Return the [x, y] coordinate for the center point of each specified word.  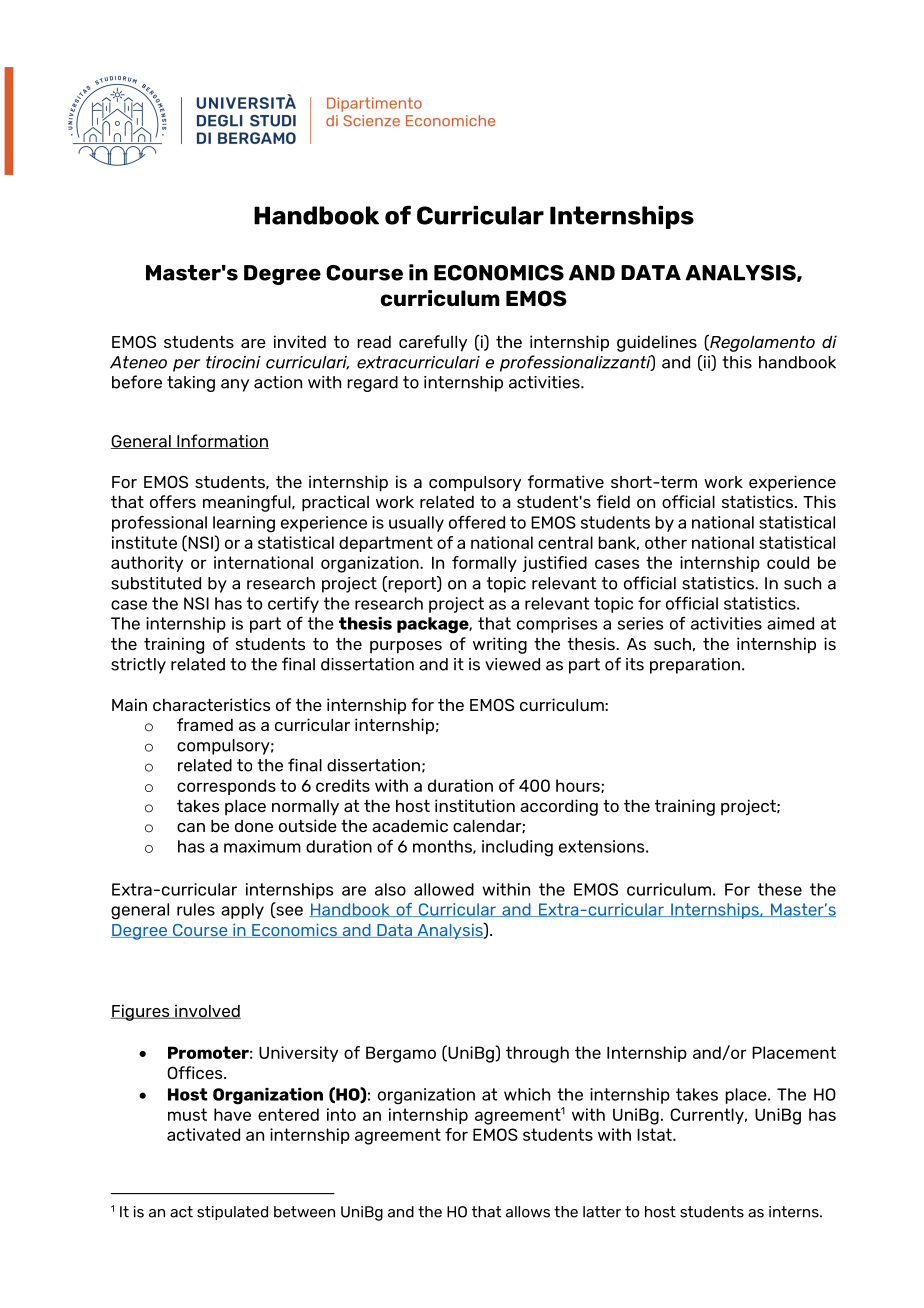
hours [579, 786]
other [666, 542]
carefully [433, 343]
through [537, 1054]
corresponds [226, 787]
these [780, 889]
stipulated [232, 1213]
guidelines [657, 343]
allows [528, 1212]
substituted [156, 583]
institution [475, 805]
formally [484, 564]
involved [207, 1011]
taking [191, 384]
